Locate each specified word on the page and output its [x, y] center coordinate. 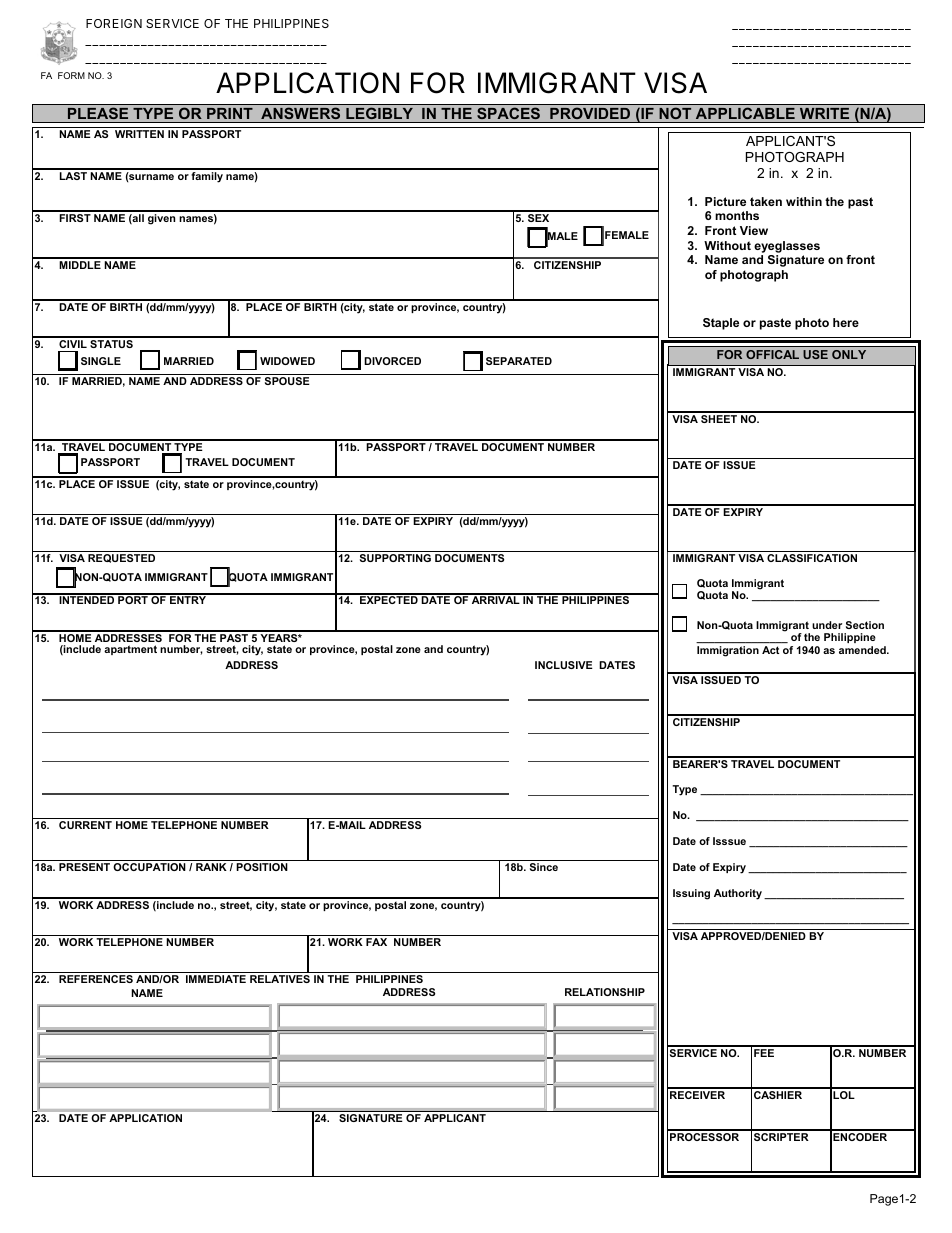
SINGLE [101, 361]
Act [770, 650]
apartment [130, 650]
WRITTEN [139, 134]
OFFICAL [772, 354]
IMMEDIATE [216, 979]
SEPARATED [519, 361]
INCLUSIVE [564, 665]
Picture [725, 201]
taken [766, 201]
